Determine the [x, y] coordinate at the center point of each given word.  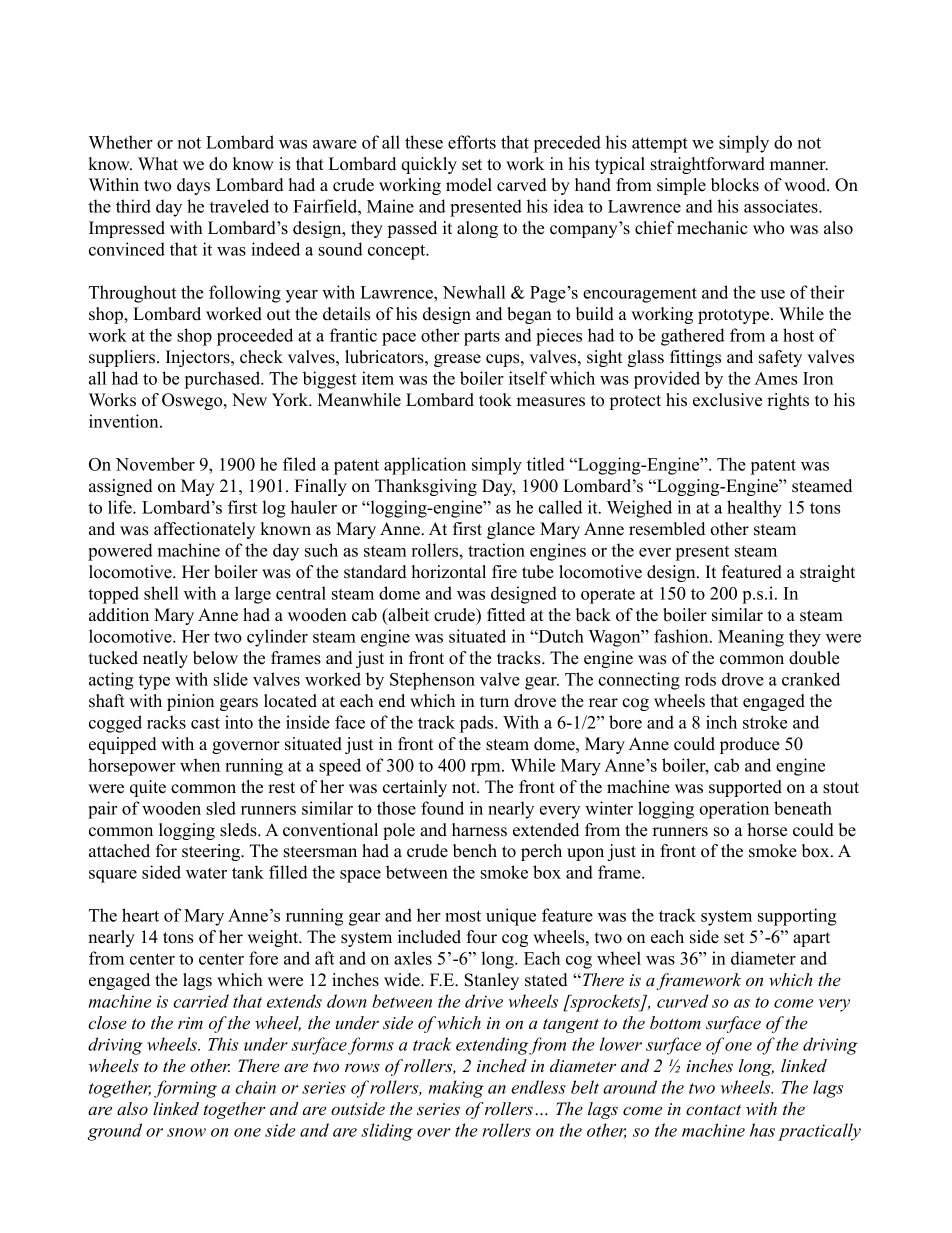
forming [185, 1089]
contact [713, 1110]
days [193, 186]
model [469, 185]
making [456, 1089]
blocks [735, 185]
